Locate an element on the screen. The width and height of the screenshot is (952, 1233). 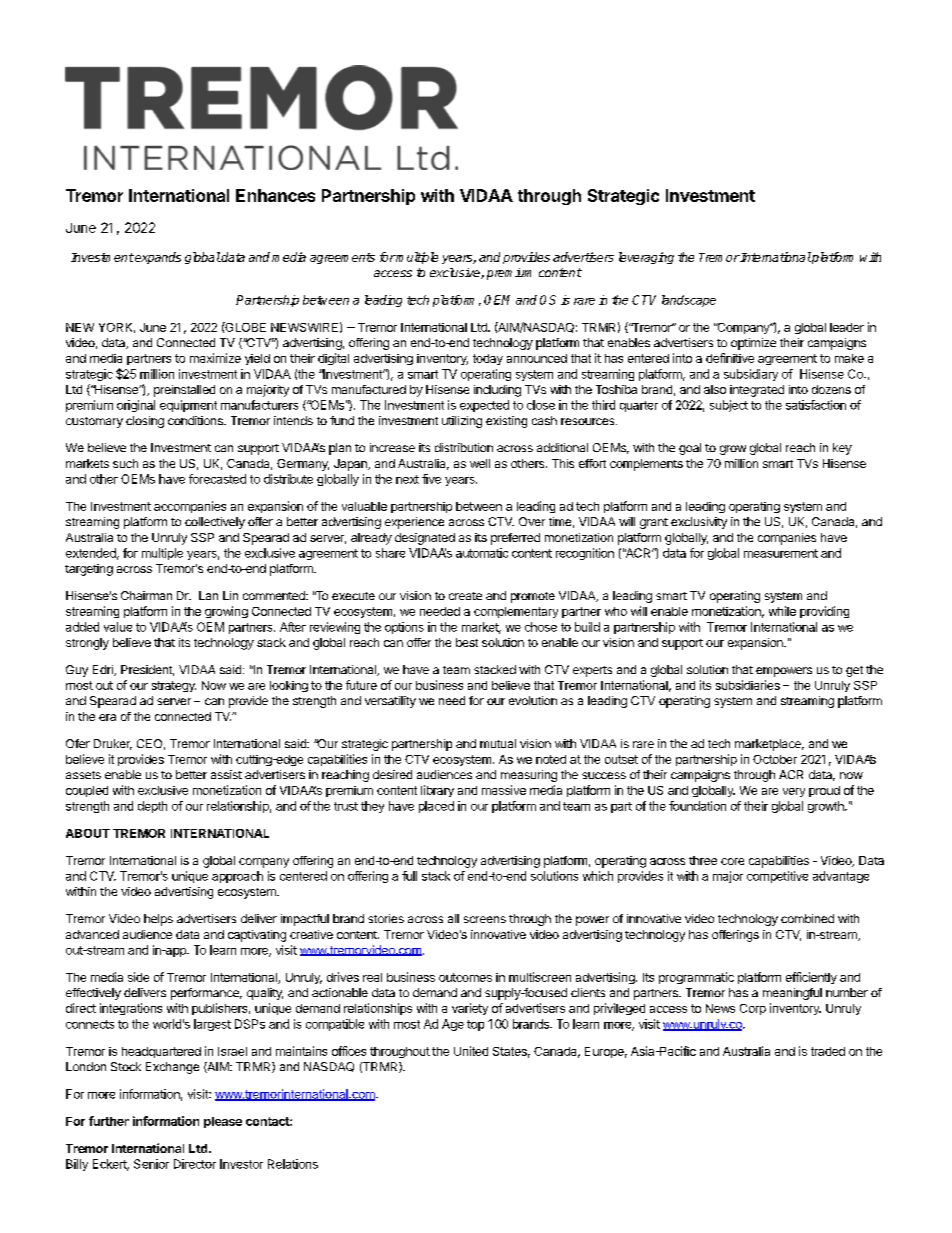
best is located at coordinates (467, 642).
